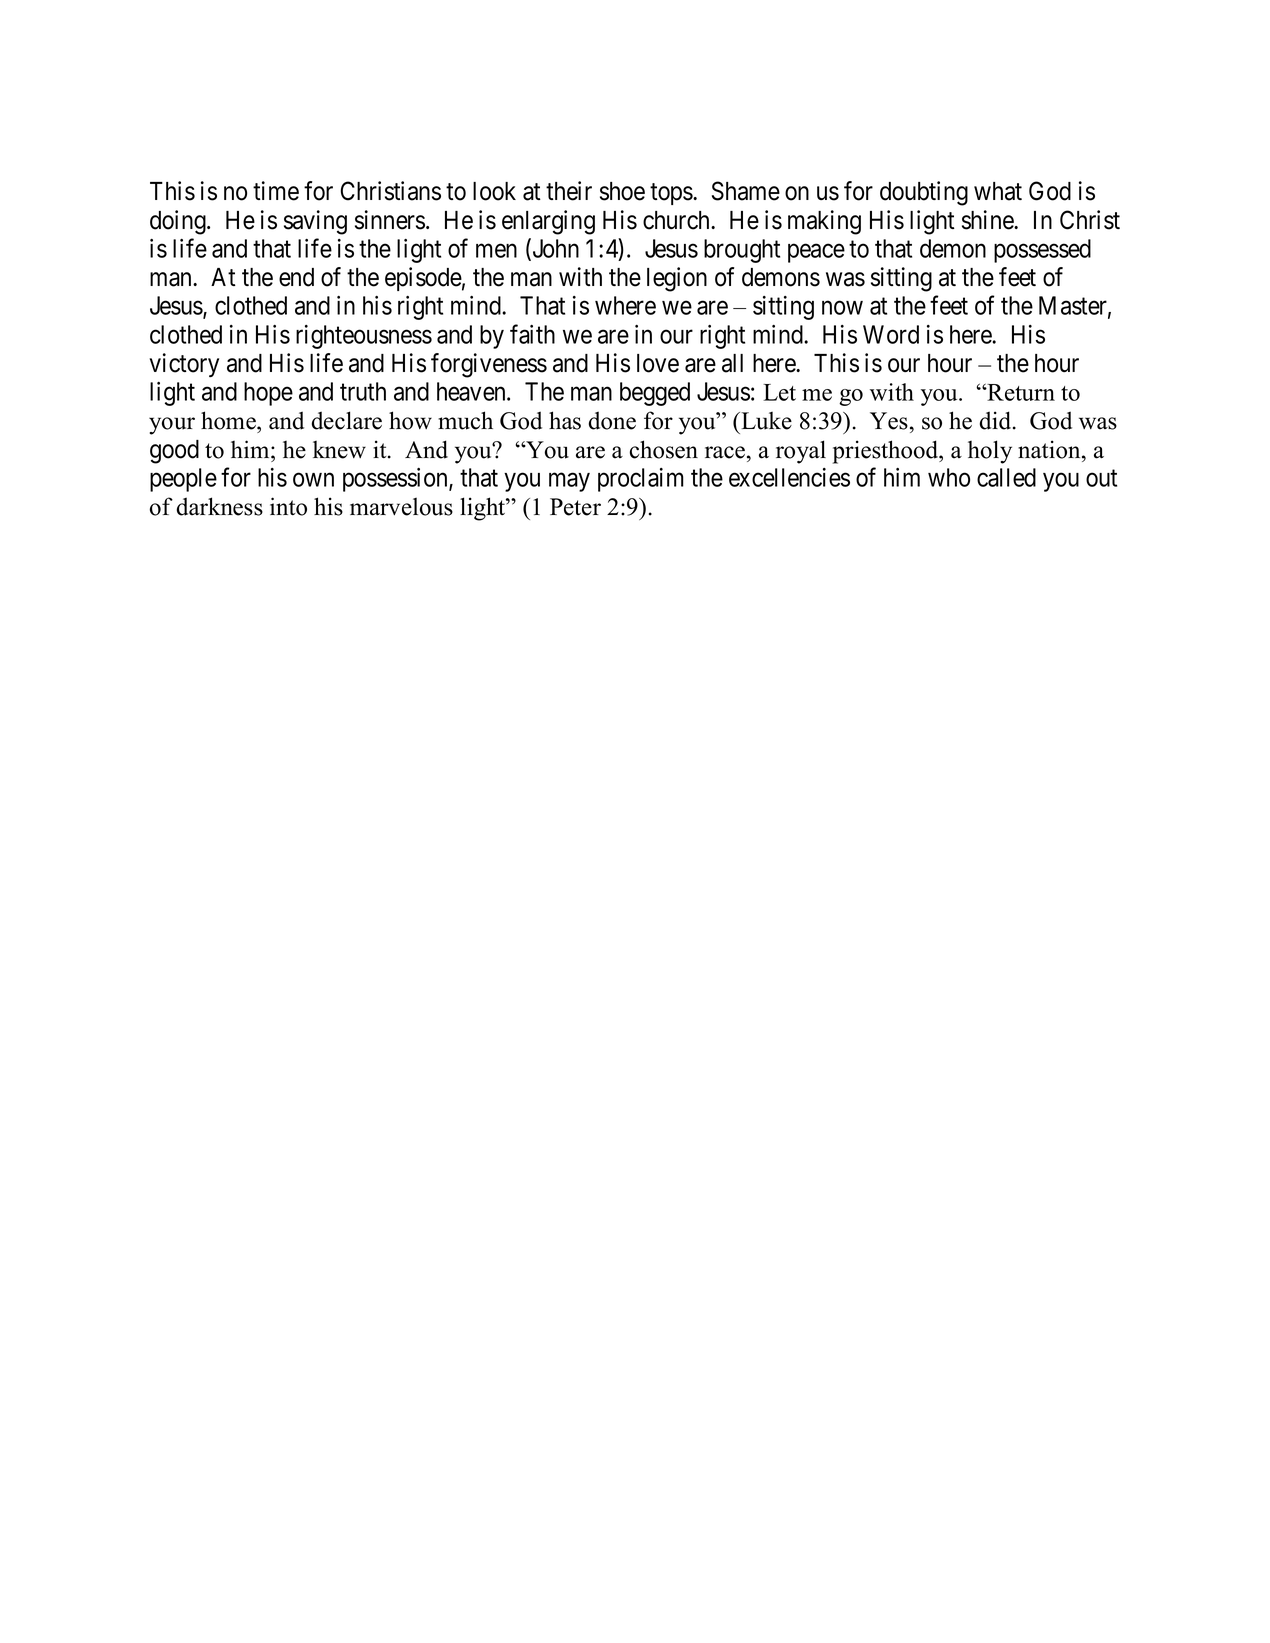 This screenshot has width=1270, height=1643. Describe the element at coordinates (658, 363) in the screenshot. I see `love` at that location.
